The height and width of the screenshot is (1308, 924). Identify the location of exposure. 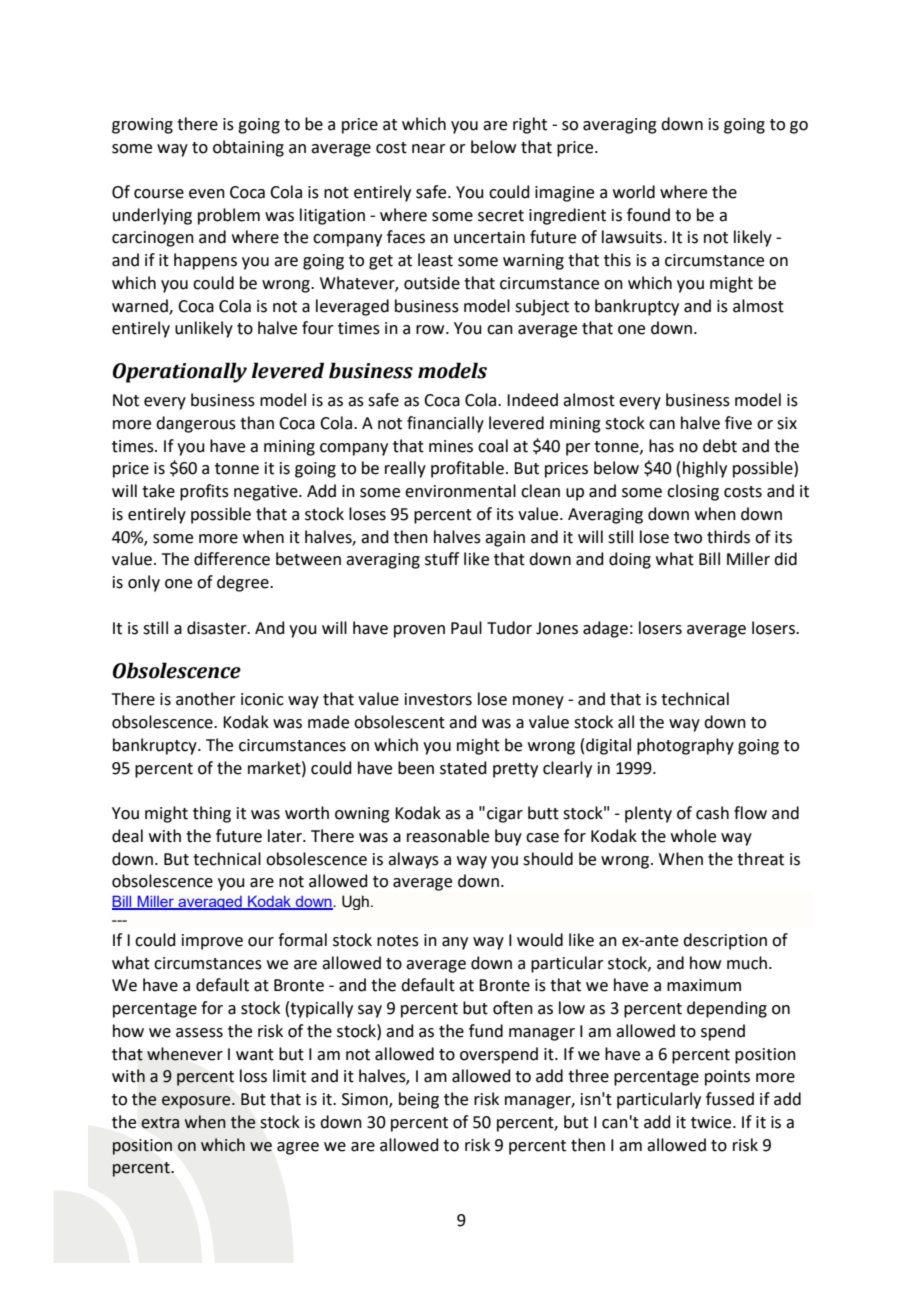
(197, 1102).
